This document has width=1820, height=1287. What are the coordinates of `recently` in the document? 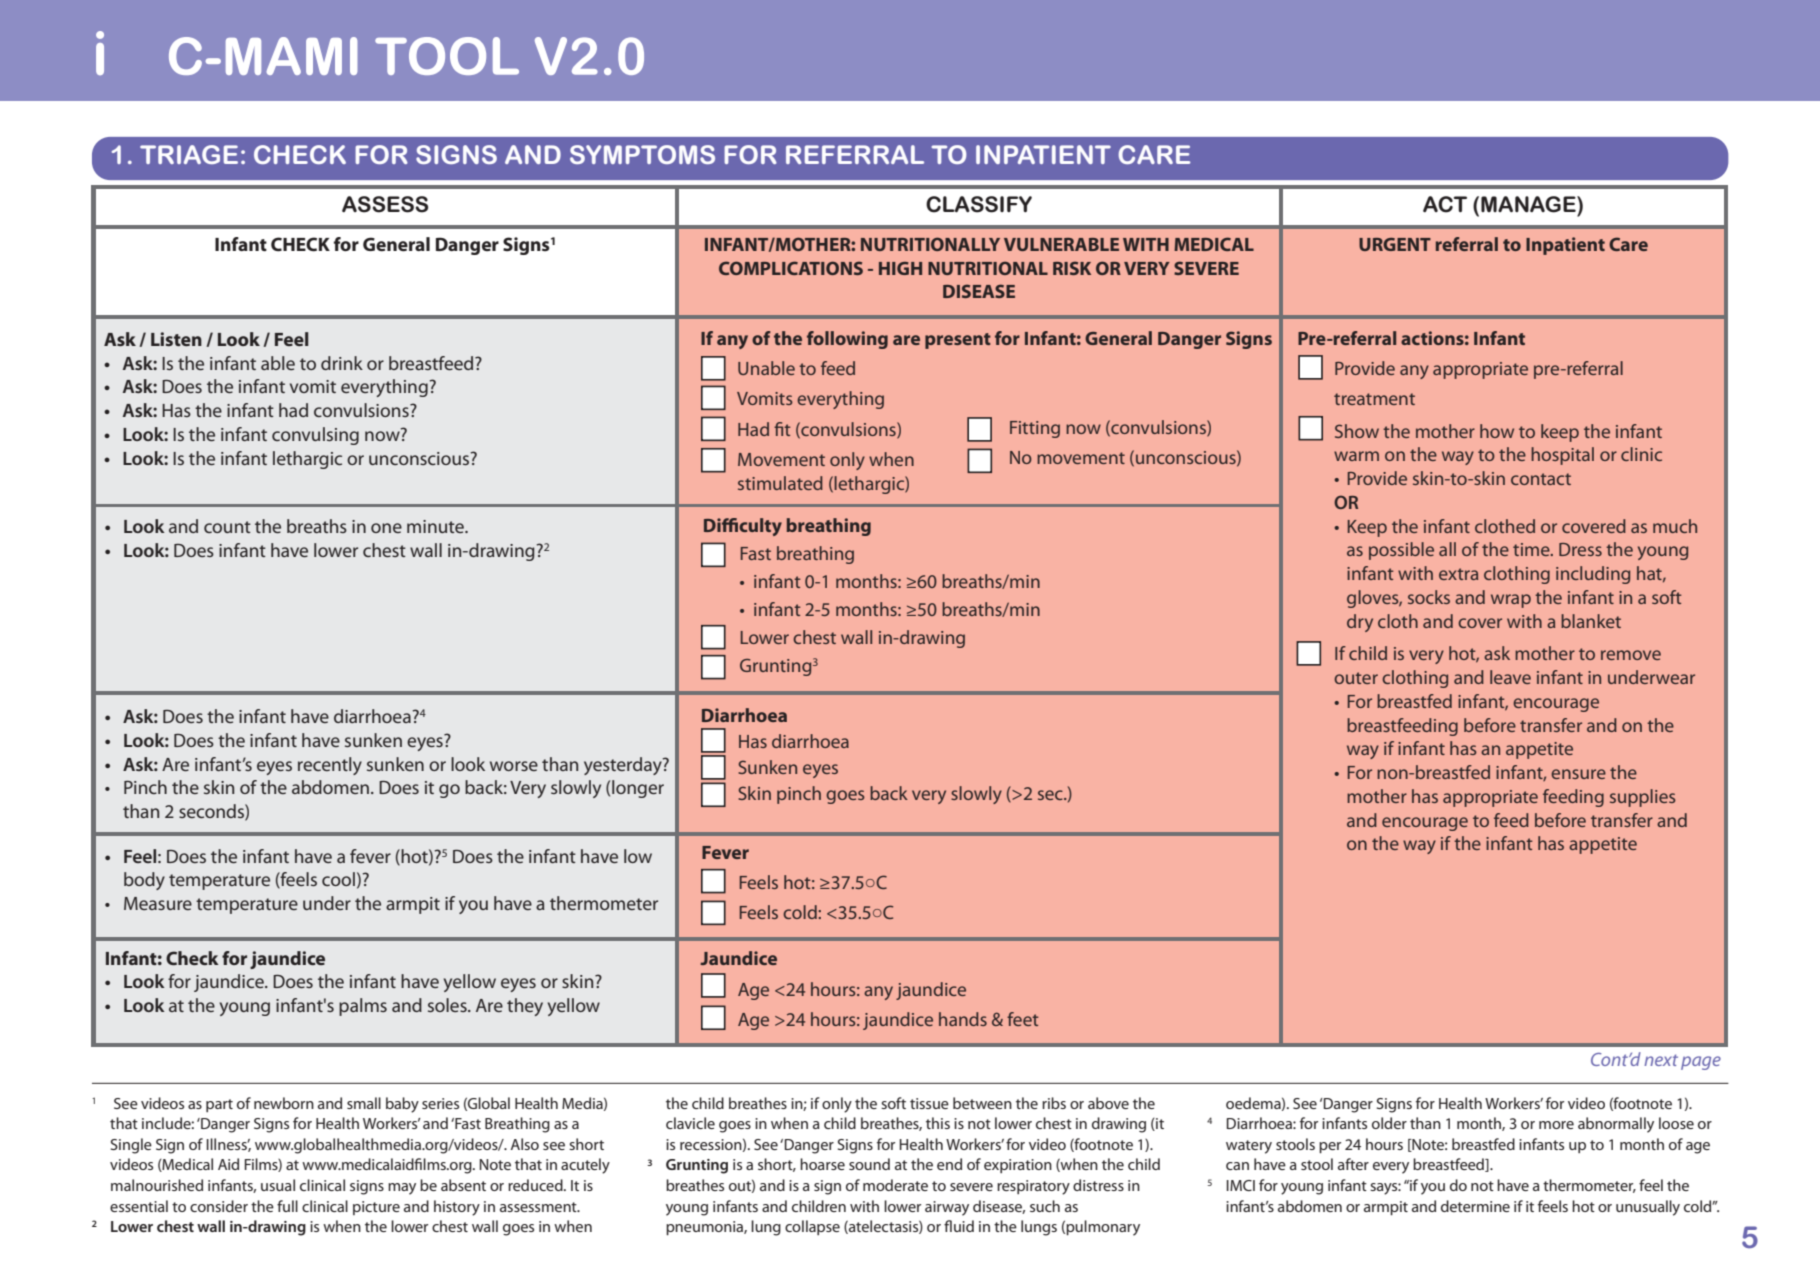 It's located at (330, 766).
